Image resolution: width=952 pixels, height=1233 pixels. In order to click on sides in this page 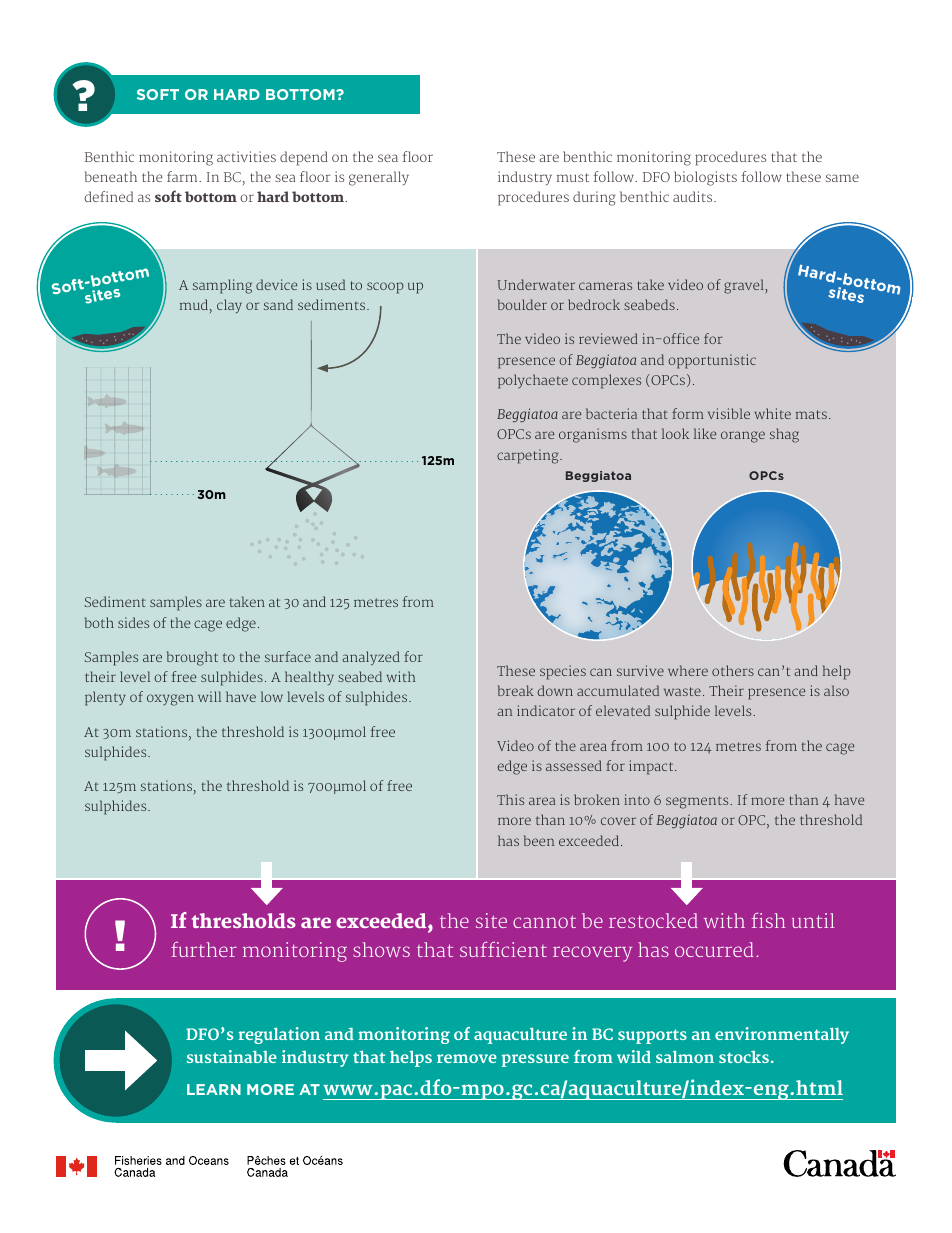, I will do `click(133, 622)`.
